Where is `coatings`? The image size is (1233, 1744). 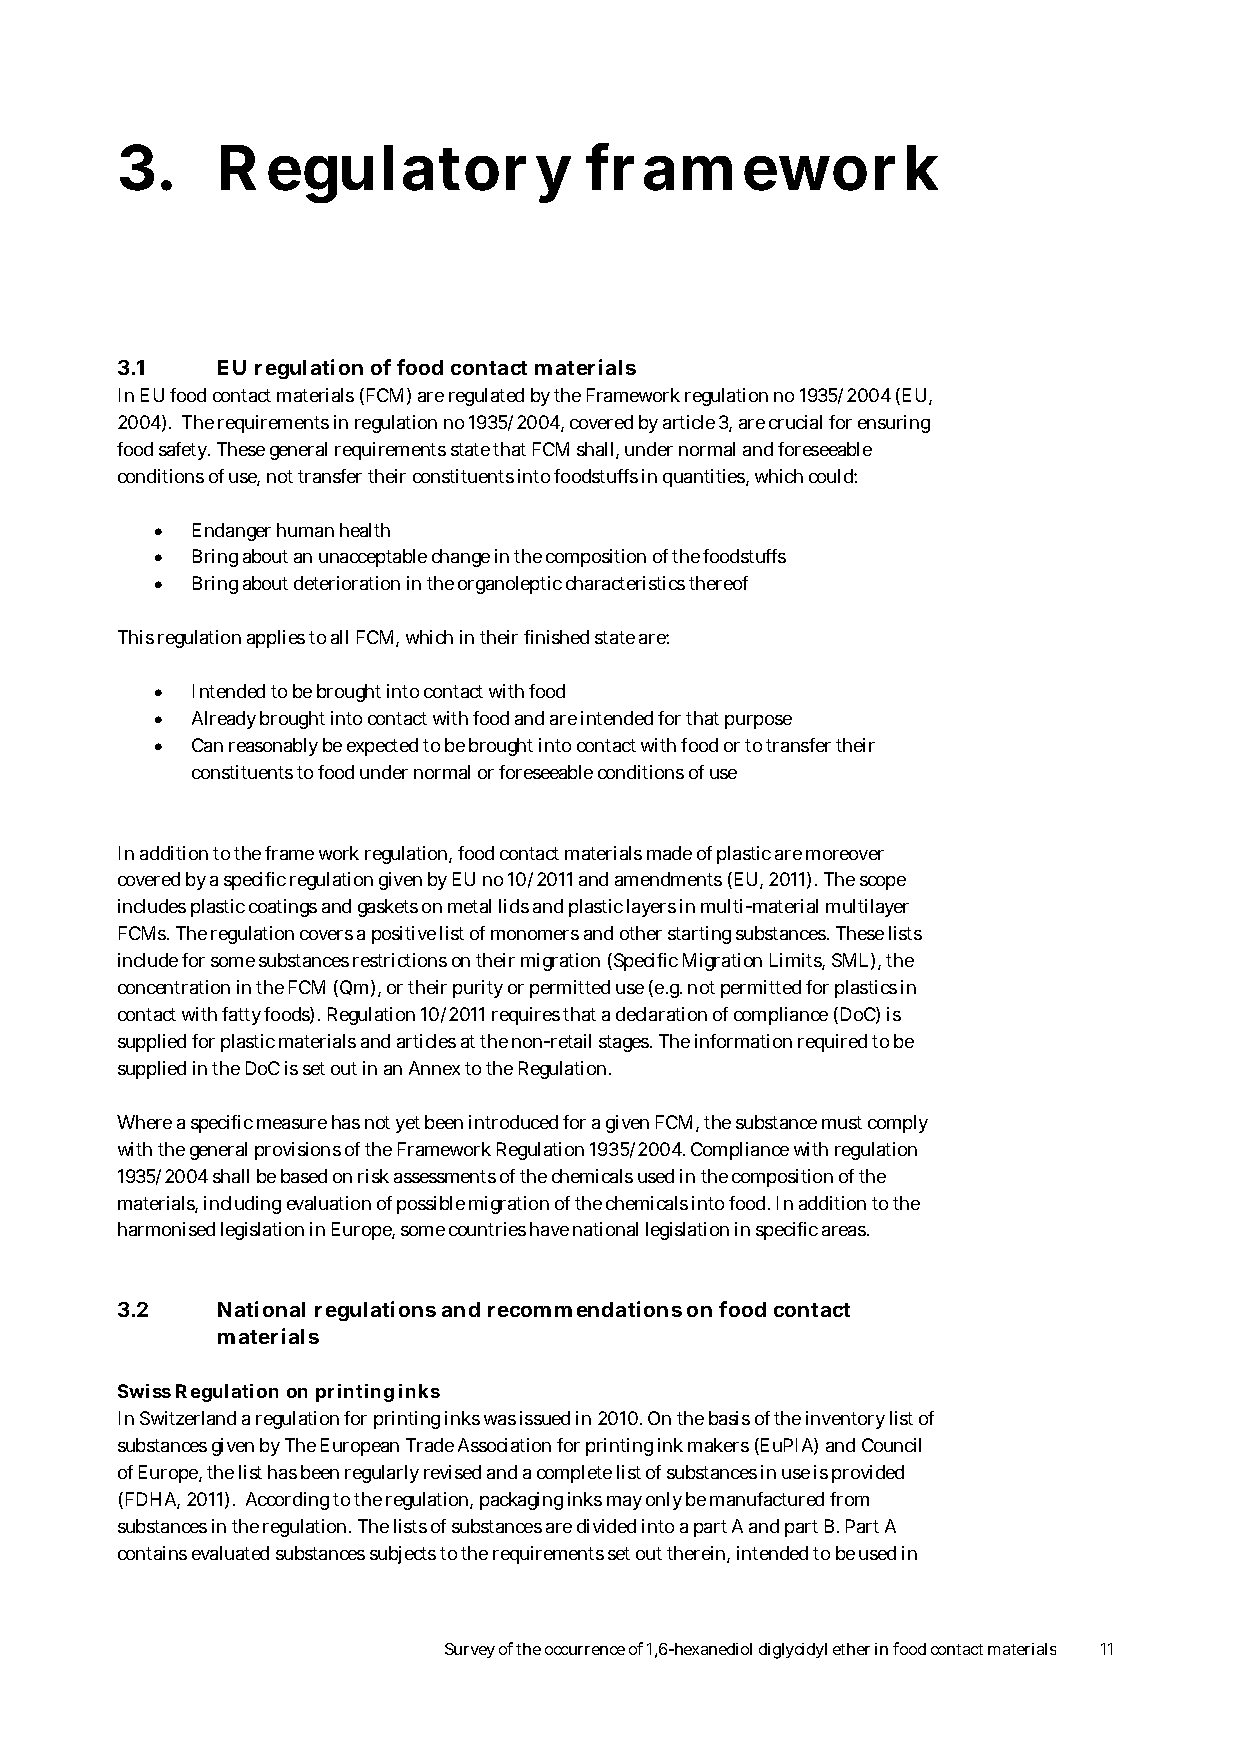 coatings is located at coordinates (283, 908).
